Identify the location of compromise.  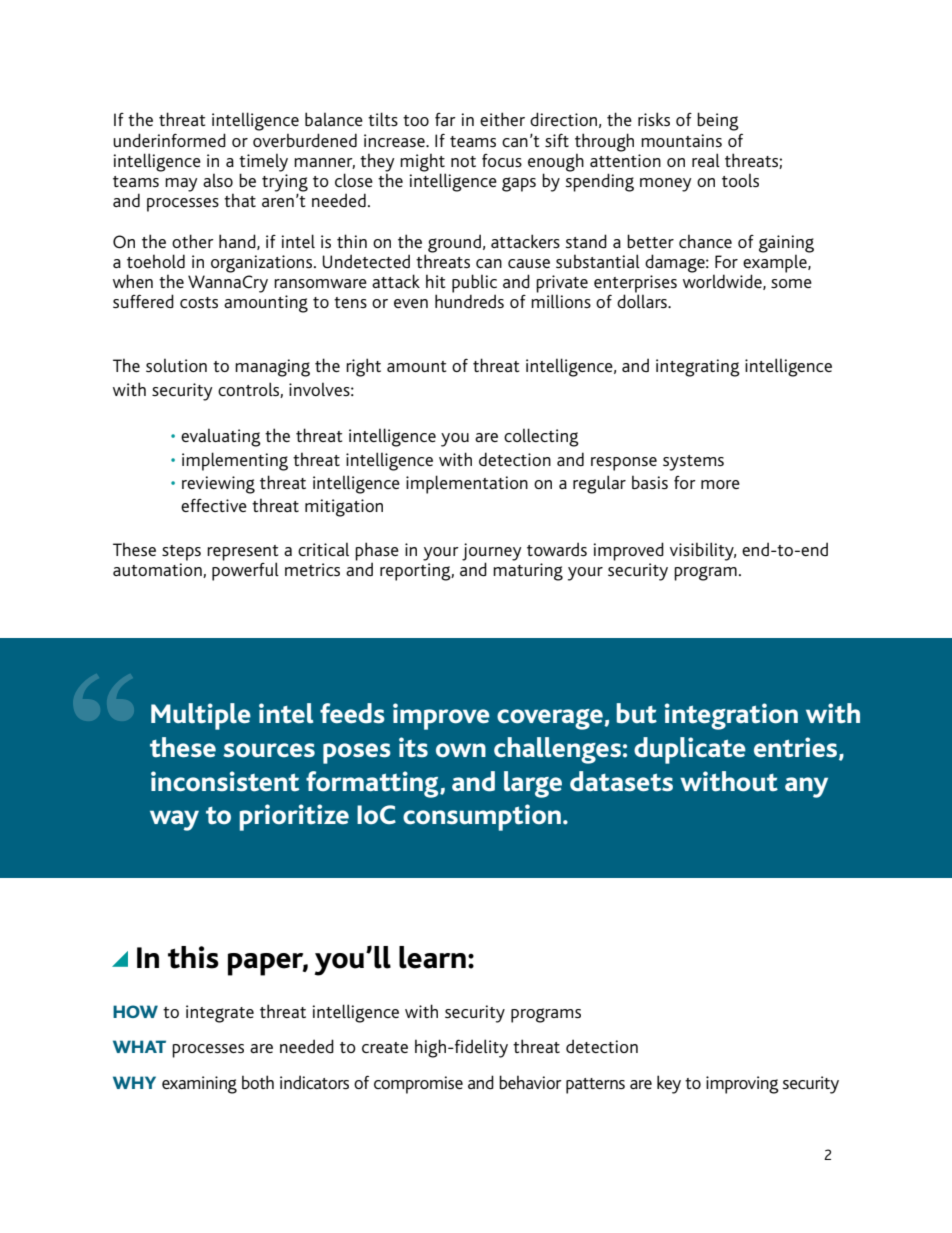
(418, 1085).
